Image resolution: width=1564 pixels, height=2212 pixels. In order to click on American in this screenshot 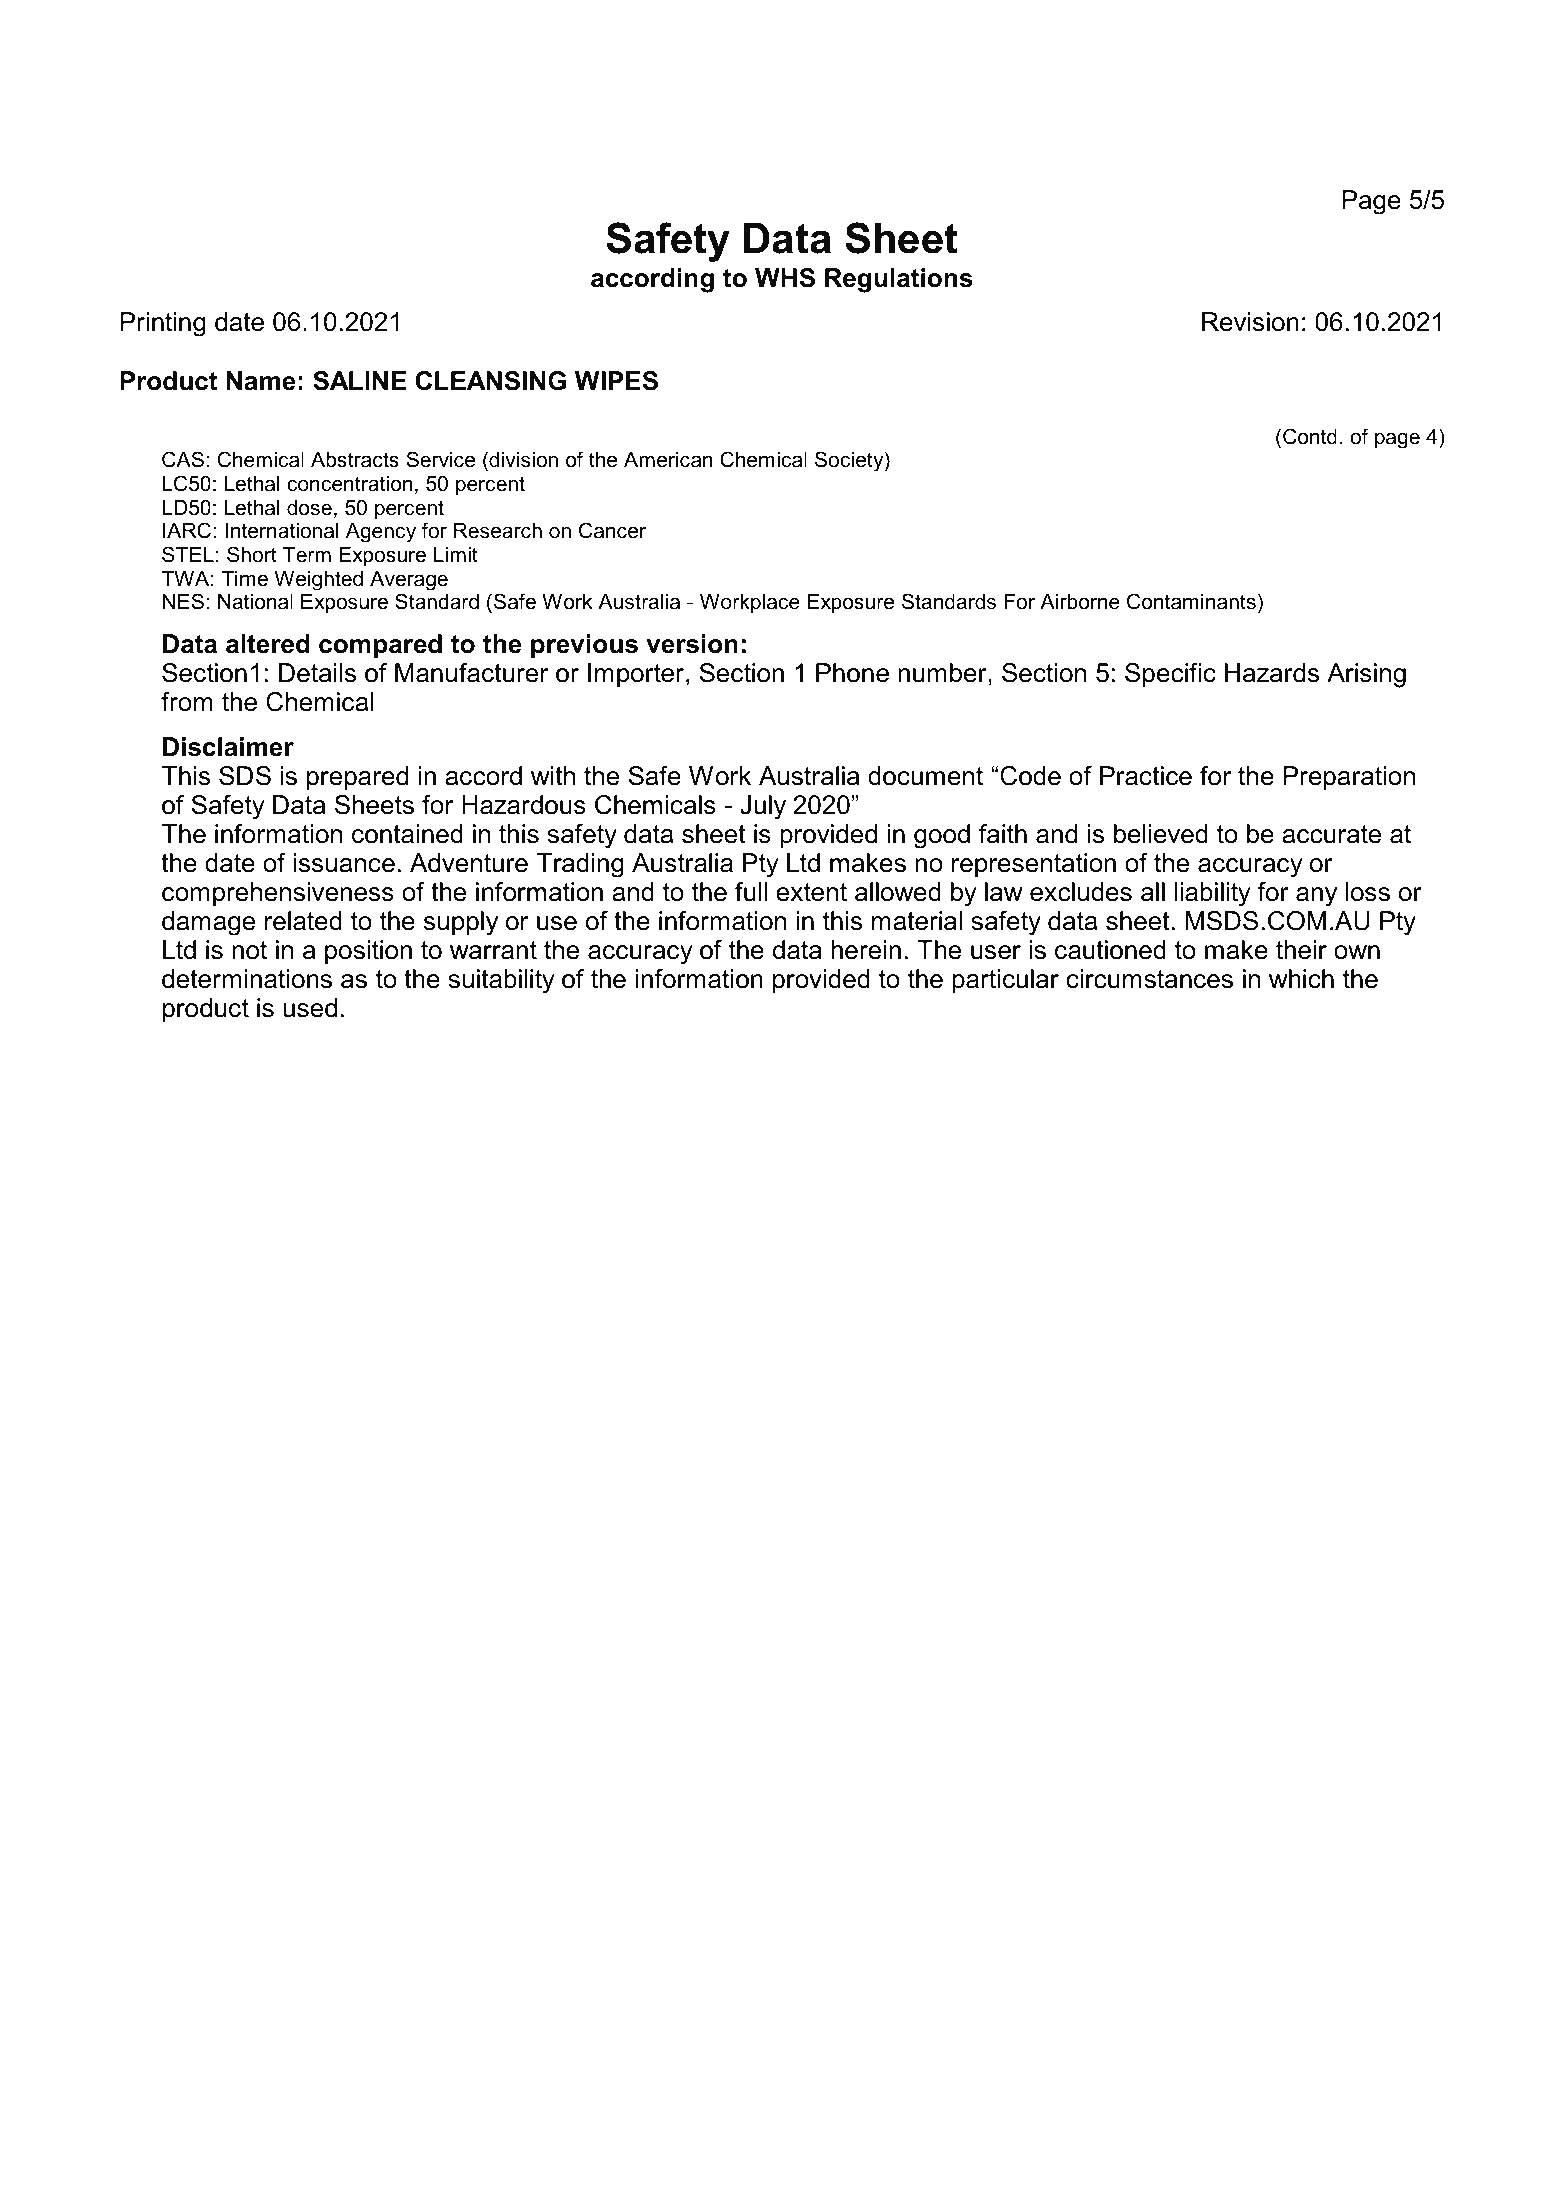, I will do `click(668, 460)`.
